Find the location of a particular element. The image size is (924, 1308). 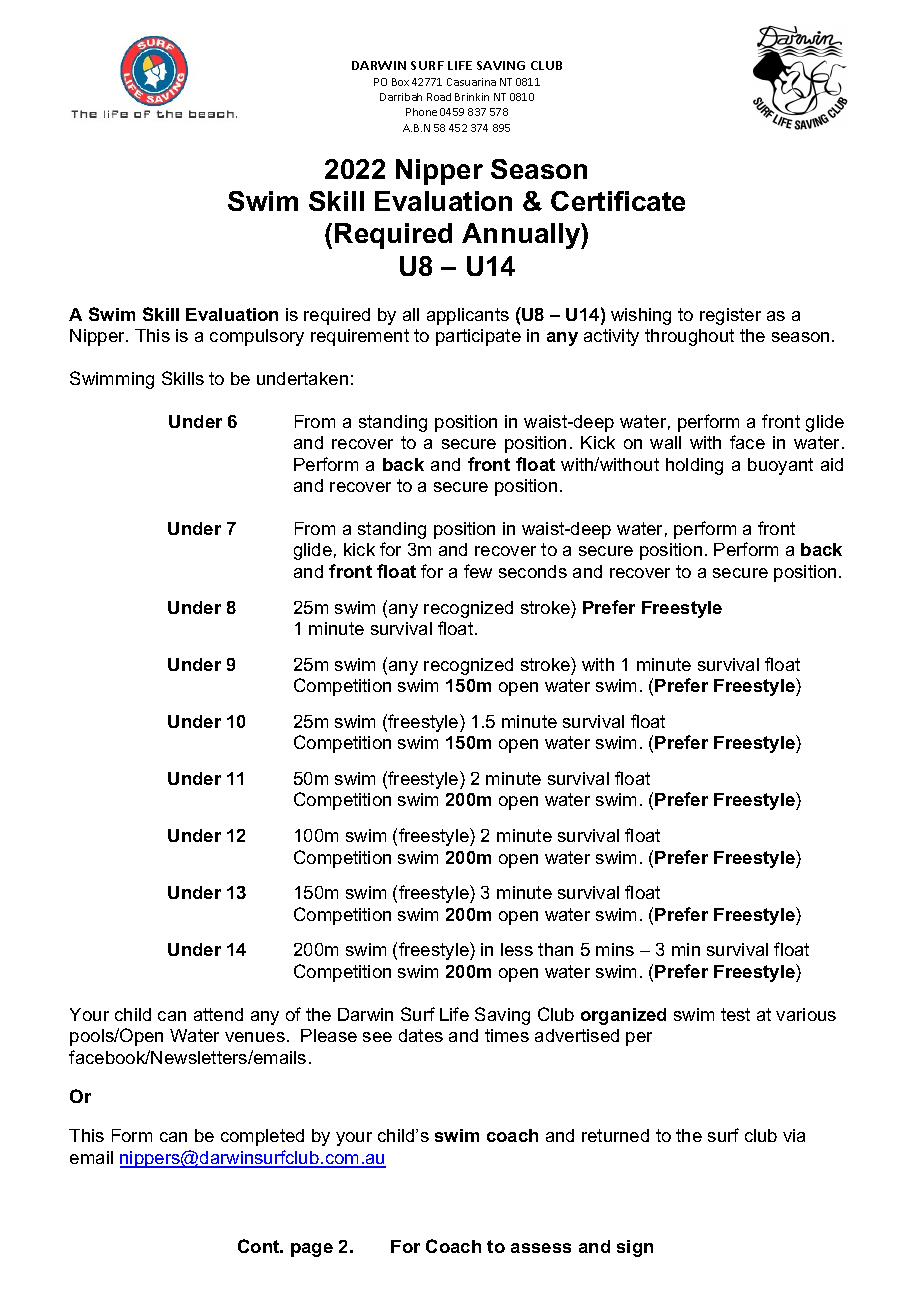

page is located at coordinates (312, 1250).
